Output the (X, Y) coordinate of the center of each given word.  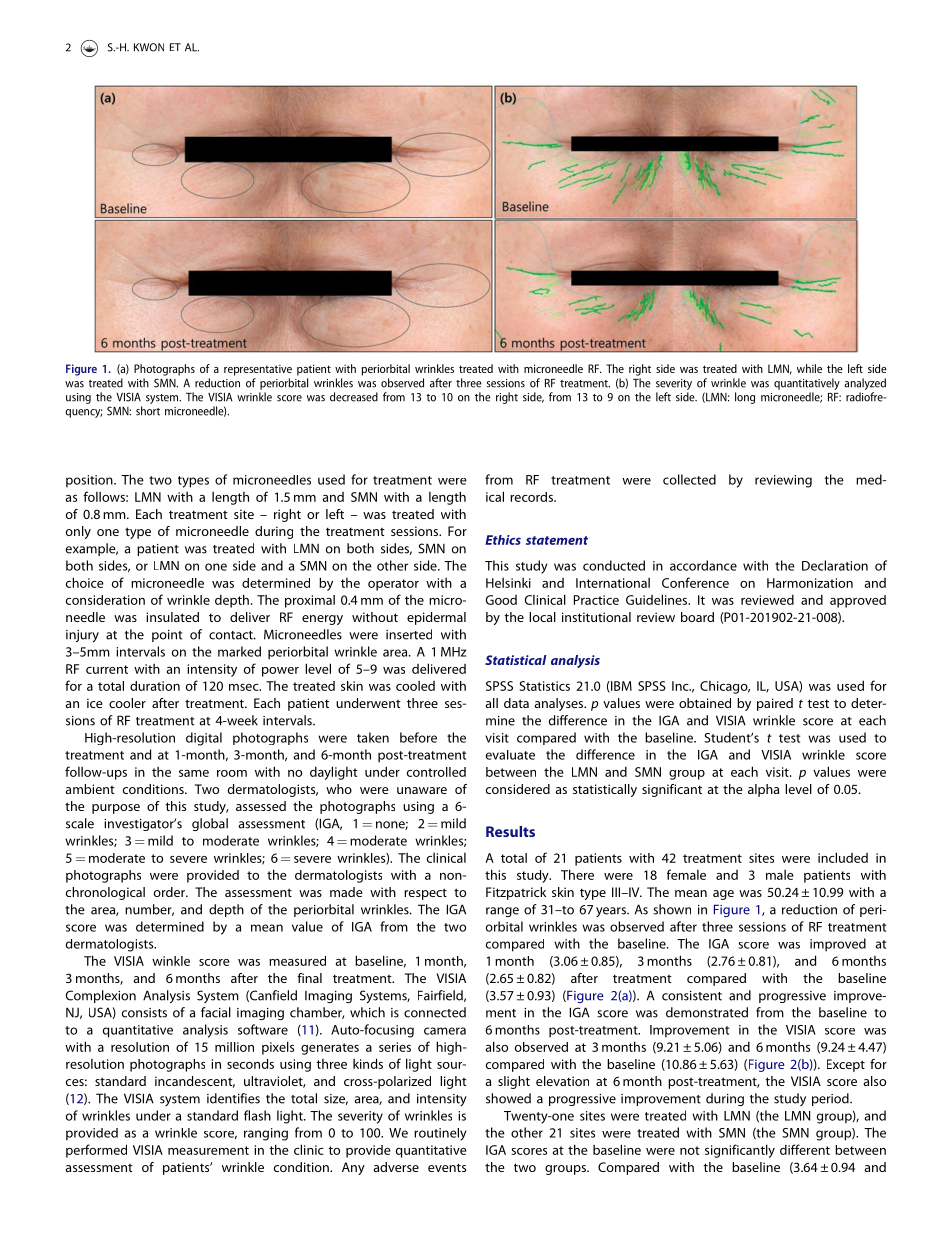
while (809, 368)
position (90, 481)
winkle (171, 961)
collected (689, 479)
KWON (149, 47)
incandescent (195, 1082)
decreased (354, 397)
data (516, 703)
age (723, 895)
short (148, 411)
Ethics (503, 540)
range (502, 912)
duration (155, 686)
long (745, 398)
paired (775, 704)
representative (258, 370)
